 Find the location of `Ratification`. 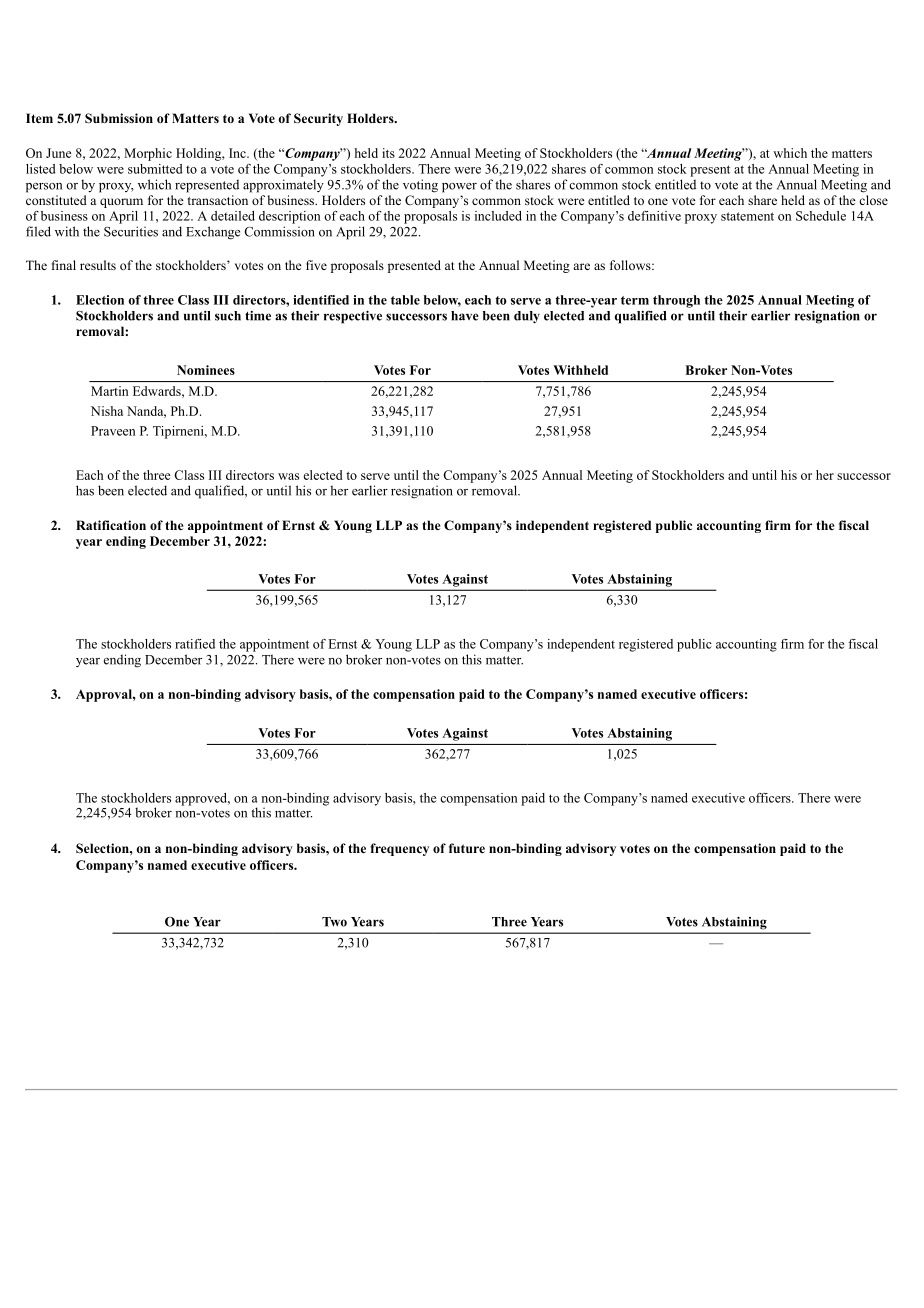

Ratification is located at coordinates (111, 525).
